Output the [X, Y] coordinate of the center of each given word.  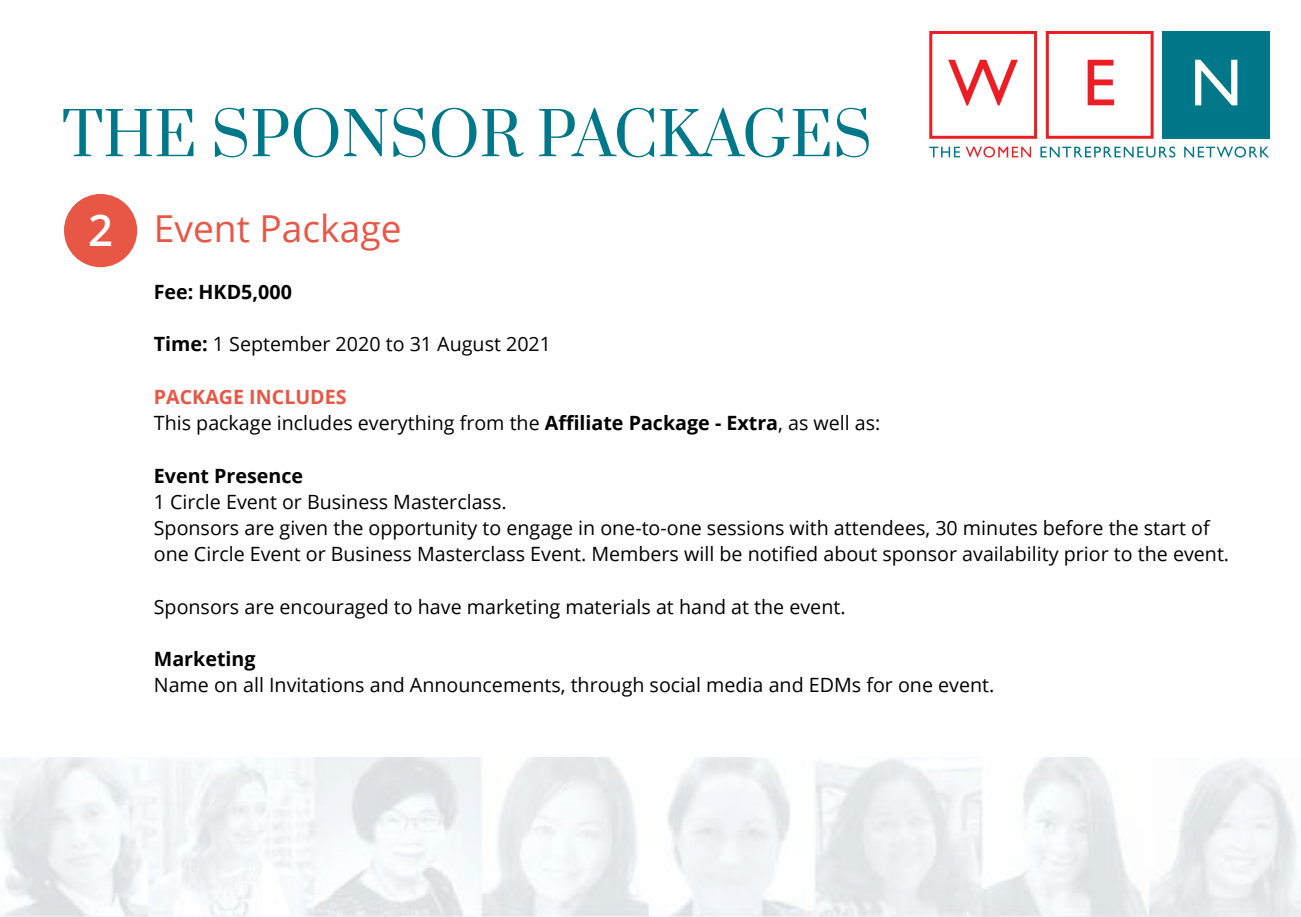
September [280, 346]
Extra [753, 424]
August [469, 346]
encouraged [333, 609]
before [1073, 528]
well [830, 423]
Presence [259, 476]
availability [1011, 556]
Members [635, 554]
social [675, 685]
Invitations [317, 685]
